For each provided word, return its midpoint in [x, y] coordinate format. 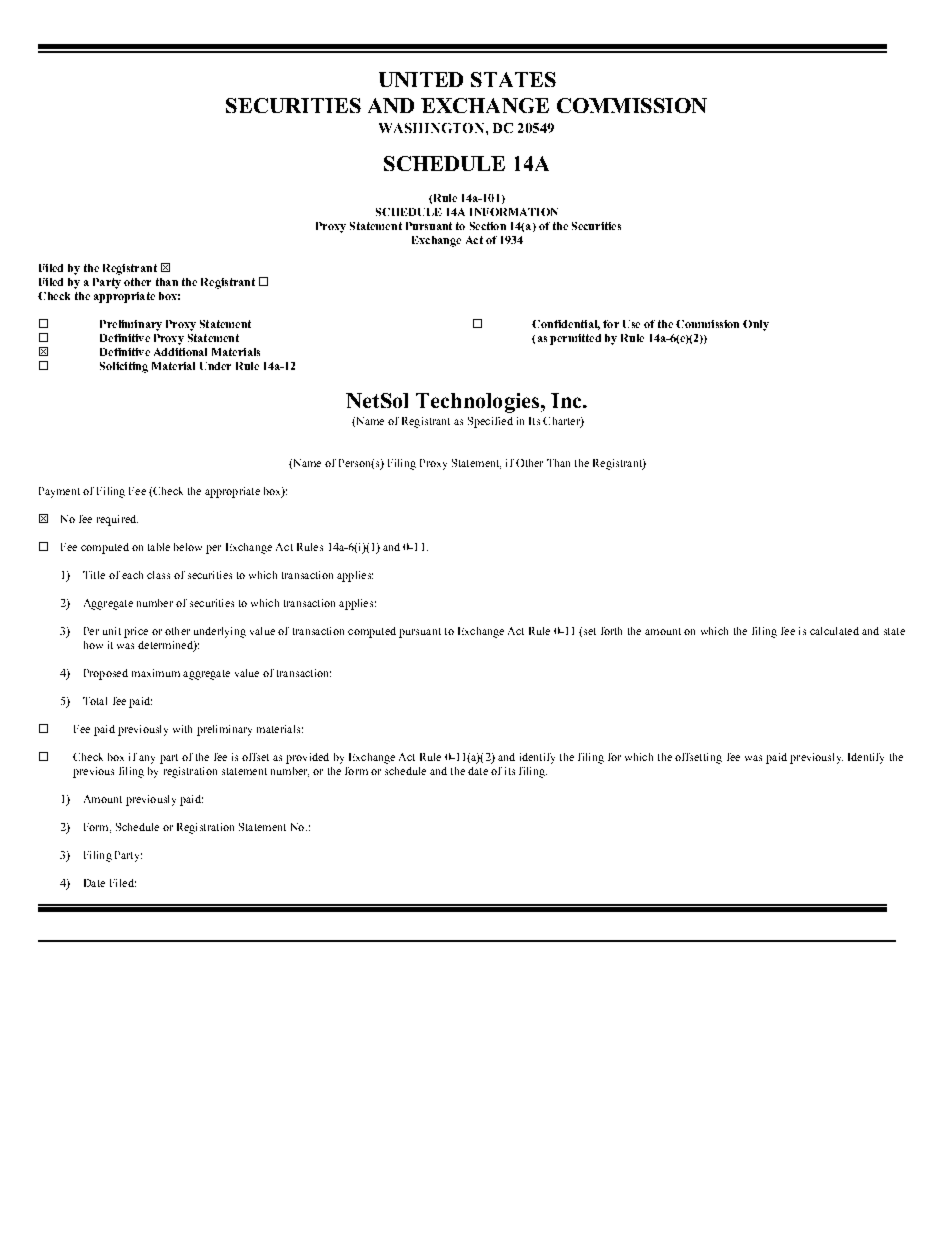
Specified [490, 422]
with [182, 729]
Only [756, 325]
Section [488, 226]
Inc [567, 400]
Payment [59, 492]
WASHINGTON [433, 128]
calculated [834, 631]
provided [307, 758]
